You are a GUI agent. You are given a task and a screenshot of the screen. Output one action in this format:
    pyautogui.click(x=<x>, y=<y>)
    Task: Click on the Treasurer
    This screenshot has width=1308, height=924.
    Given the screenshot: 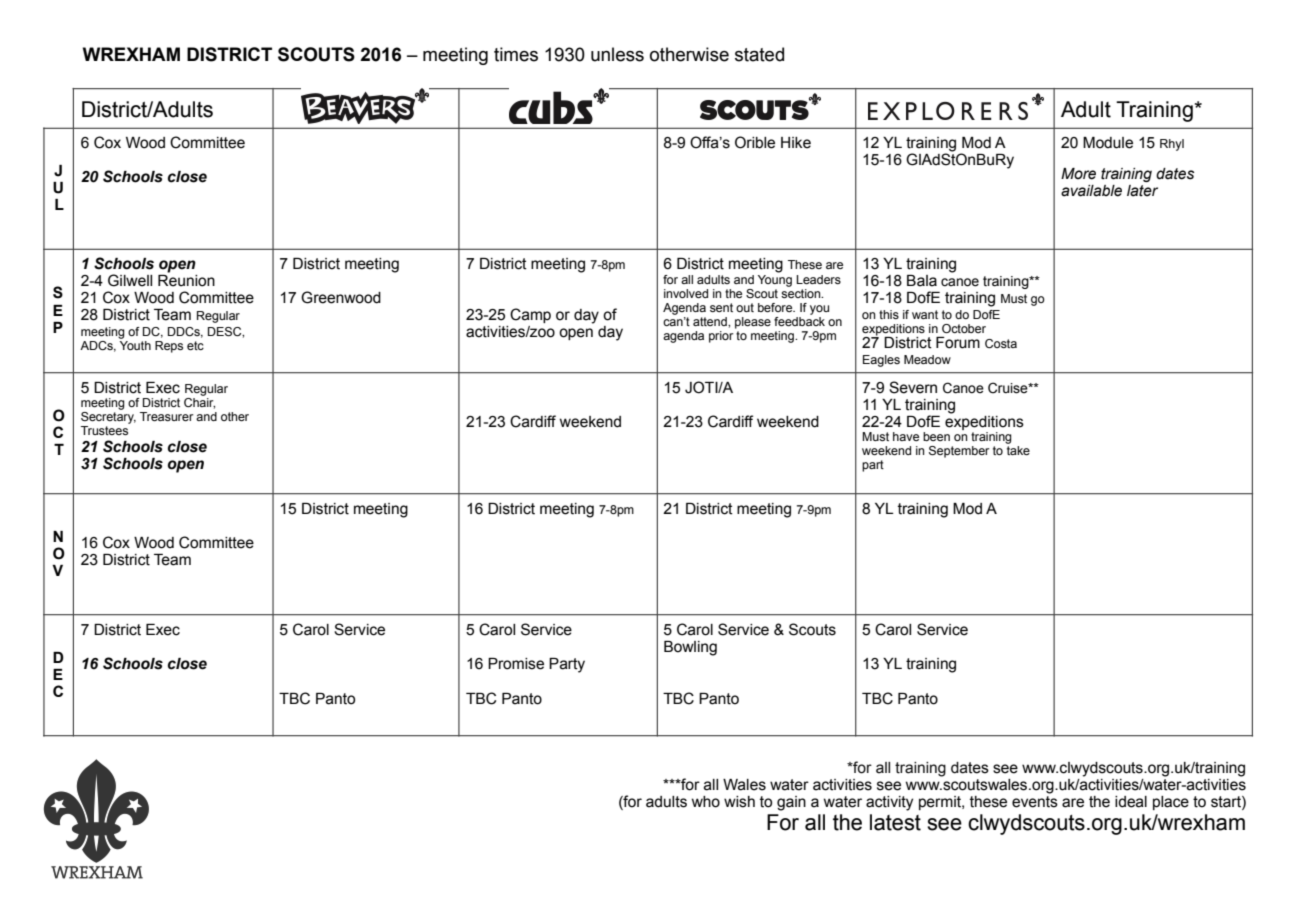 What is the action you would take?
    pyautogui.click(x=166, y=416)
